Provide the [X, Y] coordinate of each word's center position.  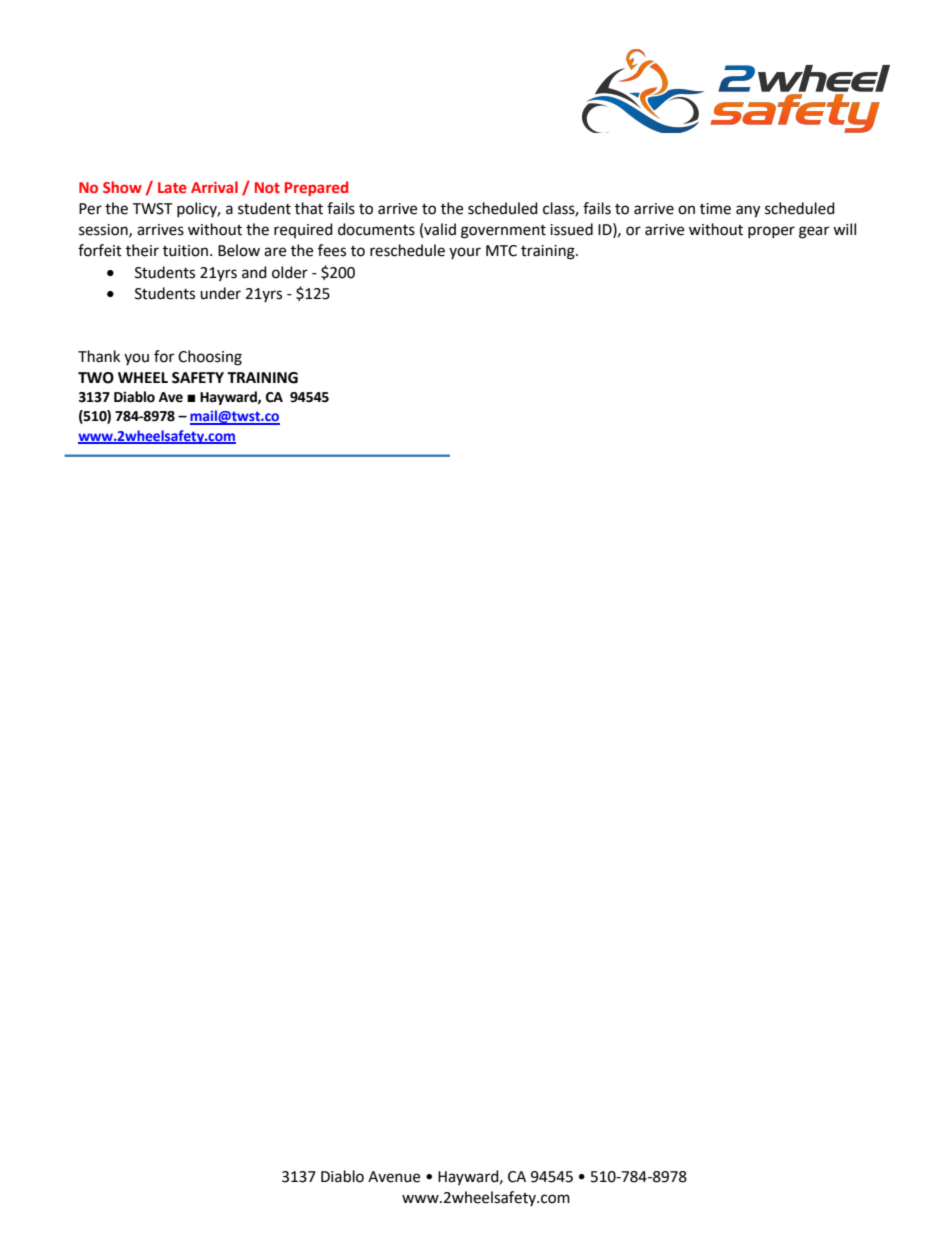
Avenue [394, 1177]
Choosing [210, 358]
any [748, 211]
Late [172, 187]
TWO [96, 378]
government [503, 232]
